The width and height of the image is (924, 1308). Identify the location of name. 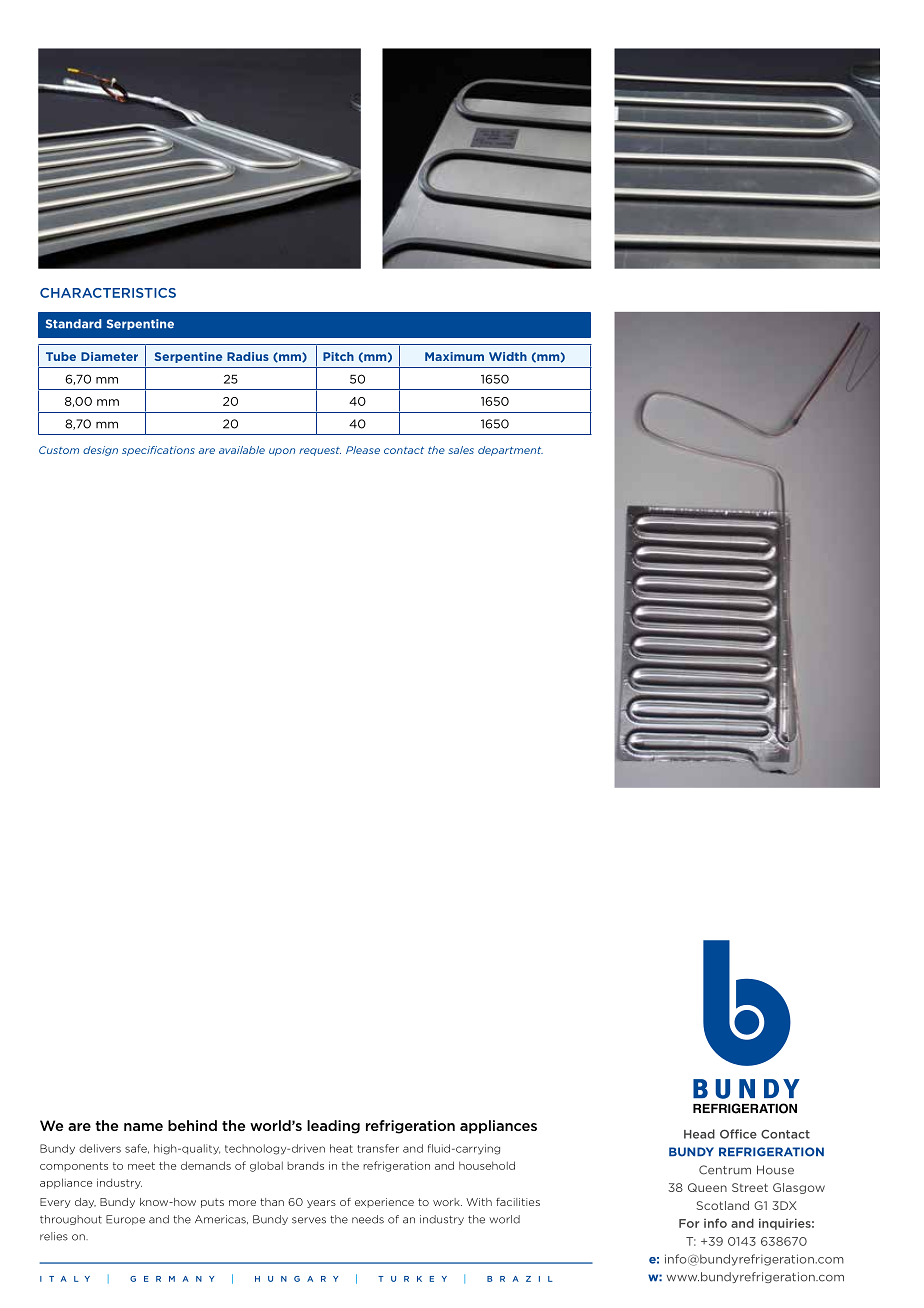
(143, 1127).
